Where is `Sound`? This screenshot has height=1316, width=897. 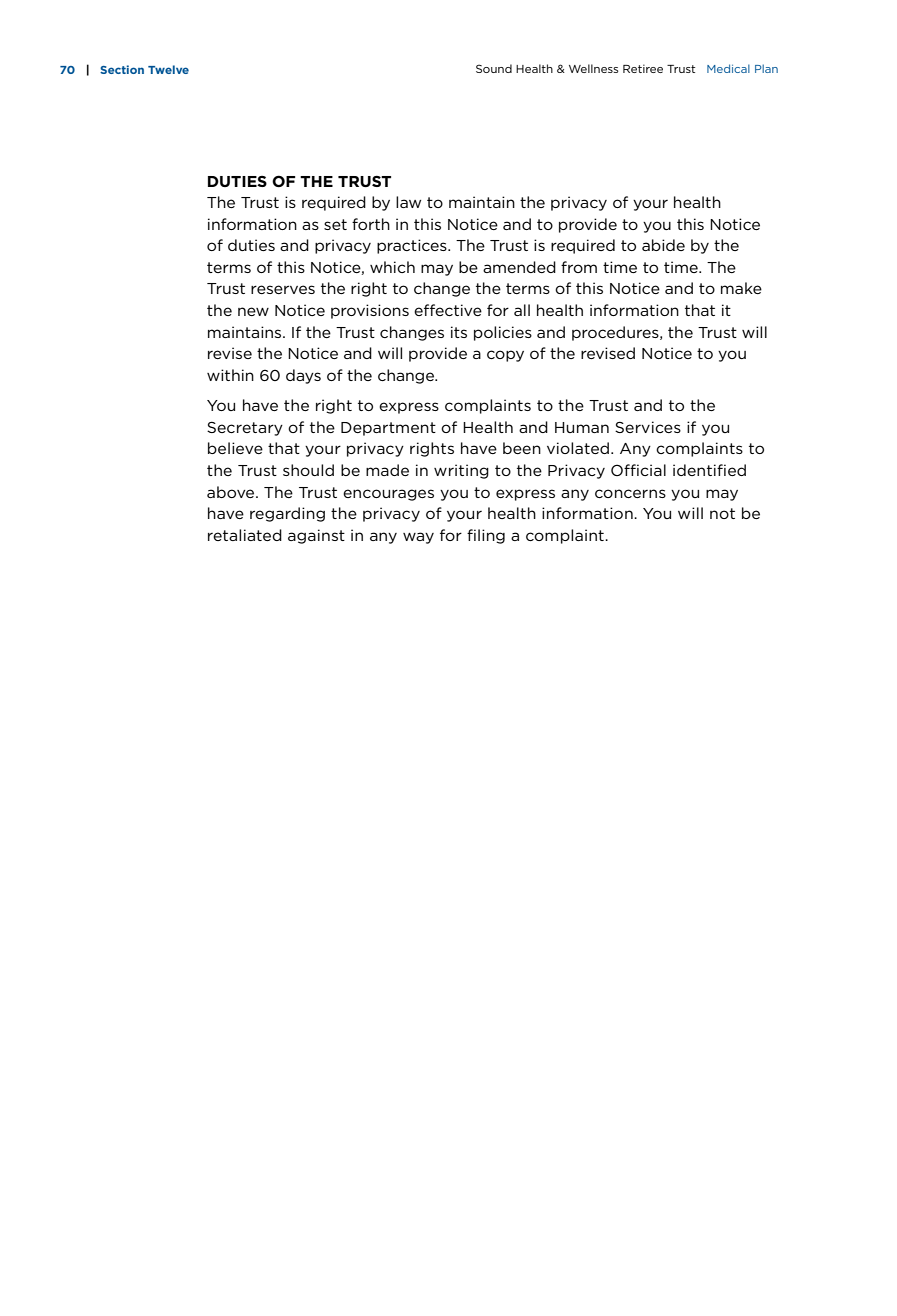
Sound is located at coordinates (494, 68).
